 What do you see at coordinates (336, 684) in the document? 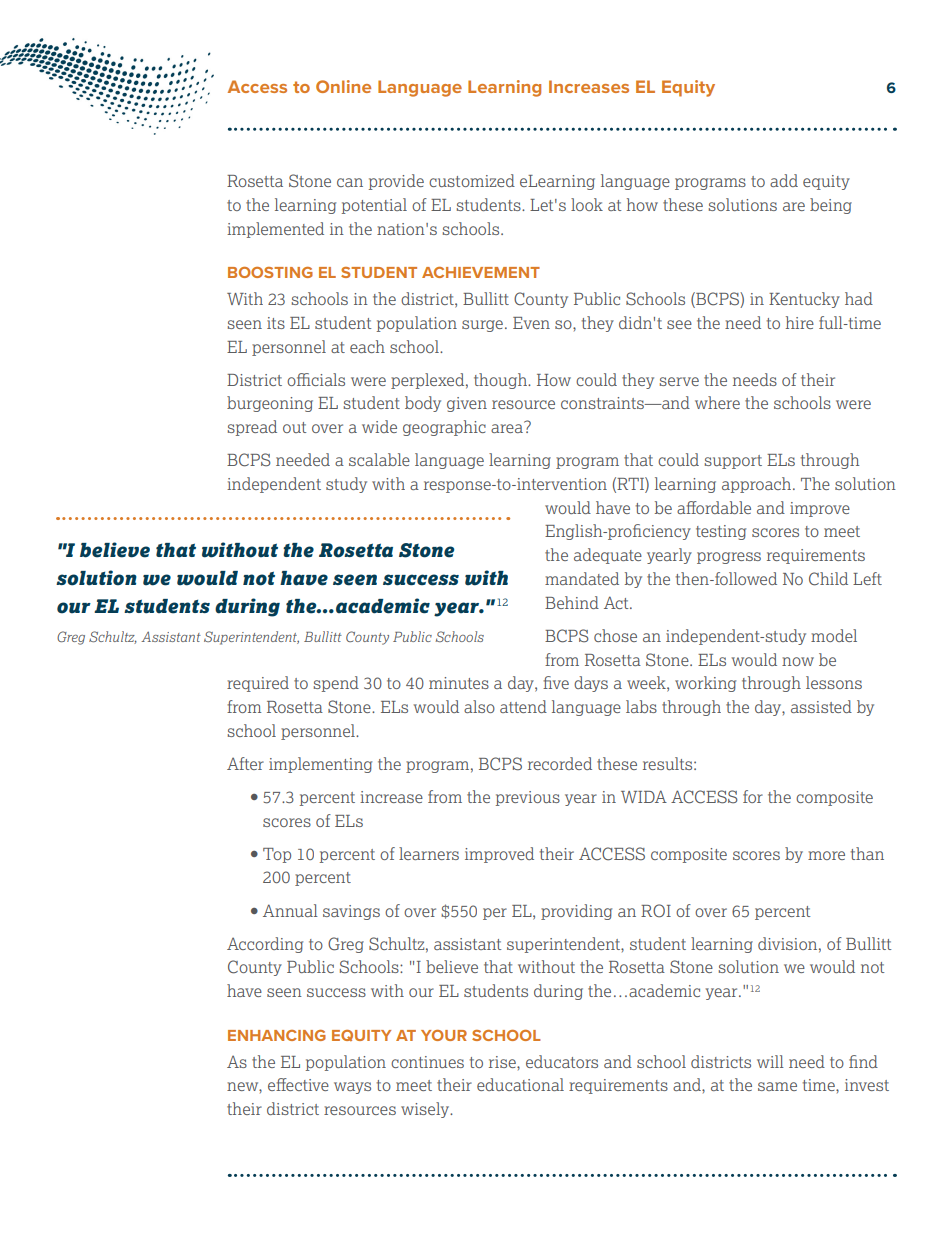
I see `spend` at bounding box center [336, 684].
